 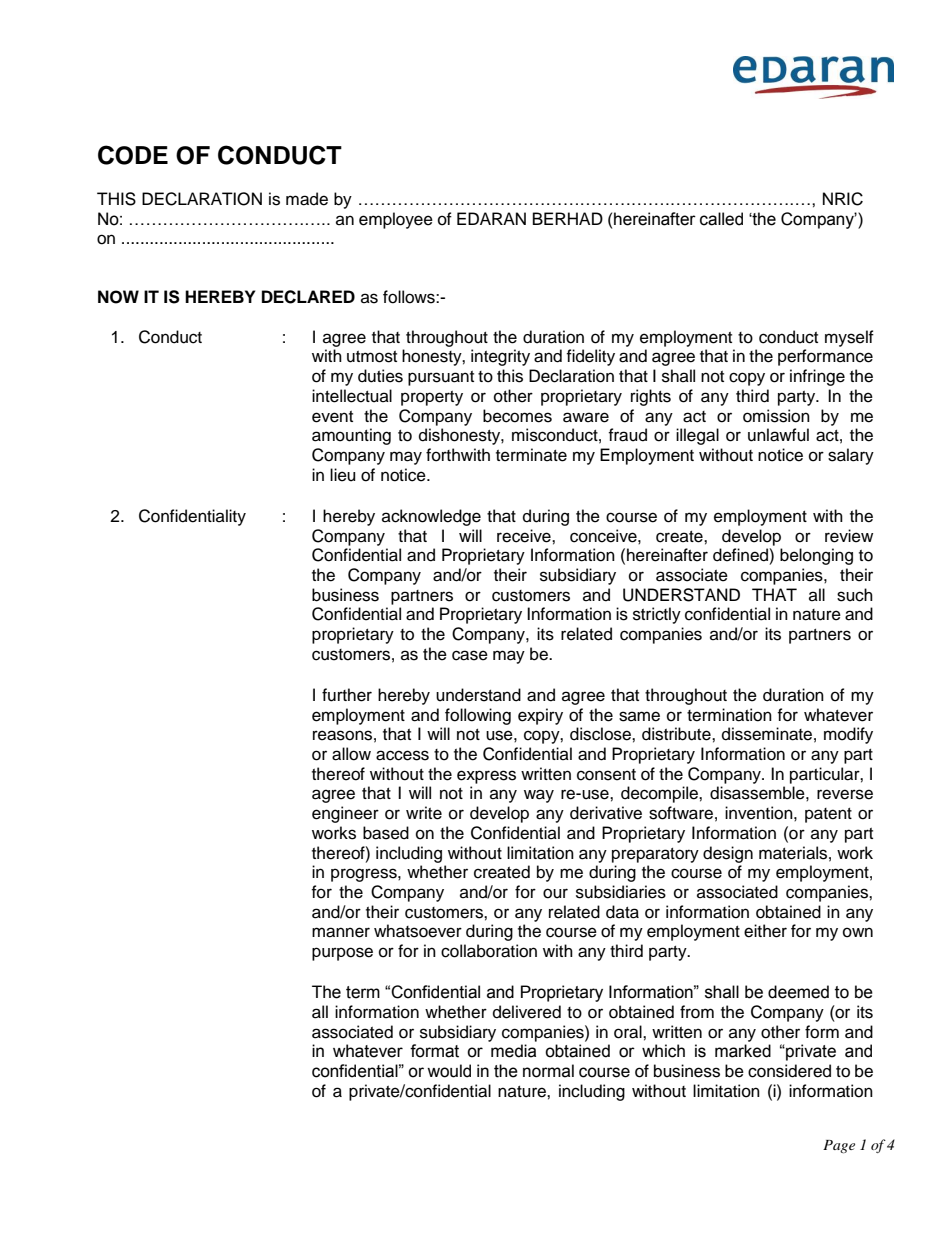 I want to click on called, so click(x=721, y=219).
